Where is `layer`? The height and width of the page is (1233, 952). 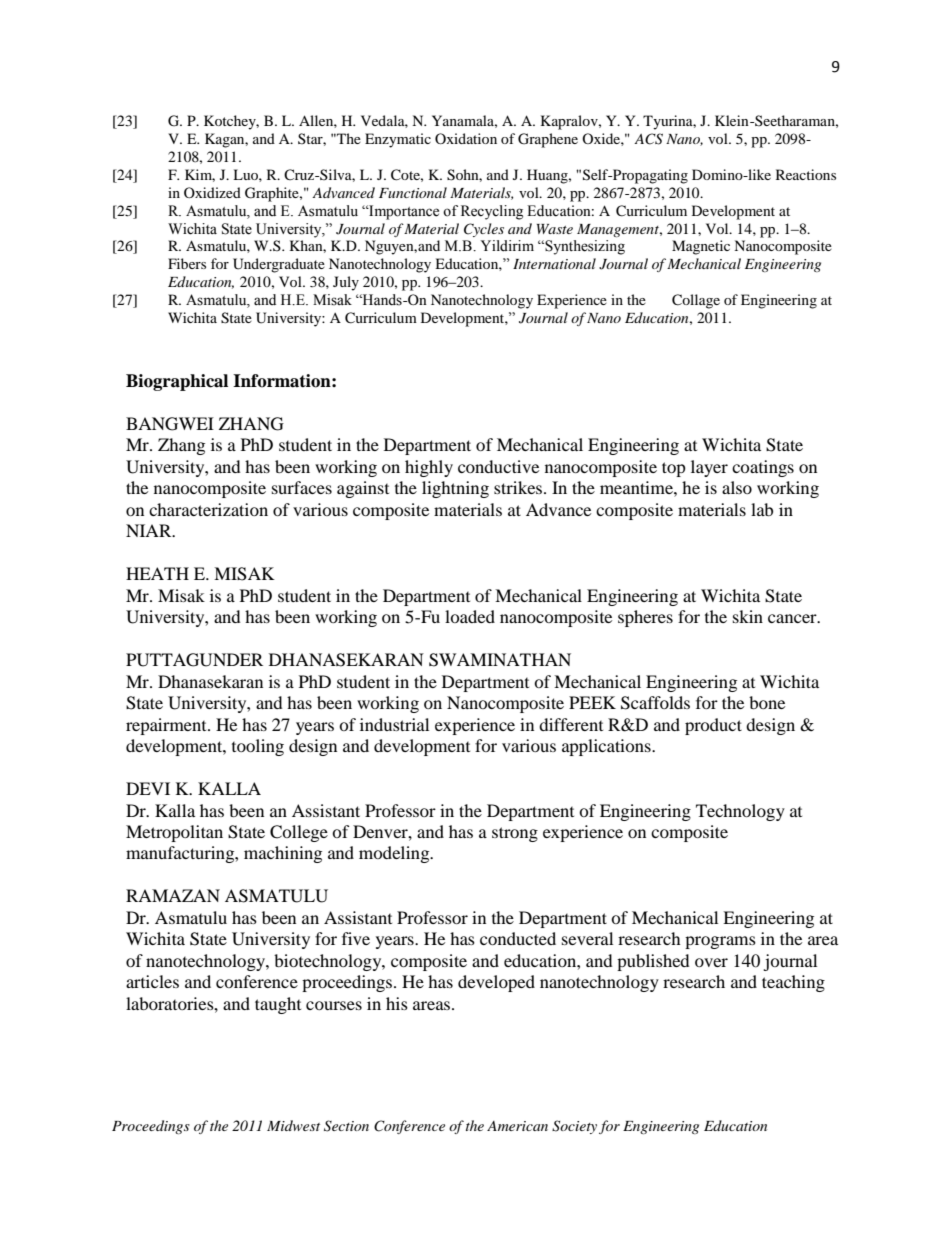
layer is located at coordinates (709, 468).
